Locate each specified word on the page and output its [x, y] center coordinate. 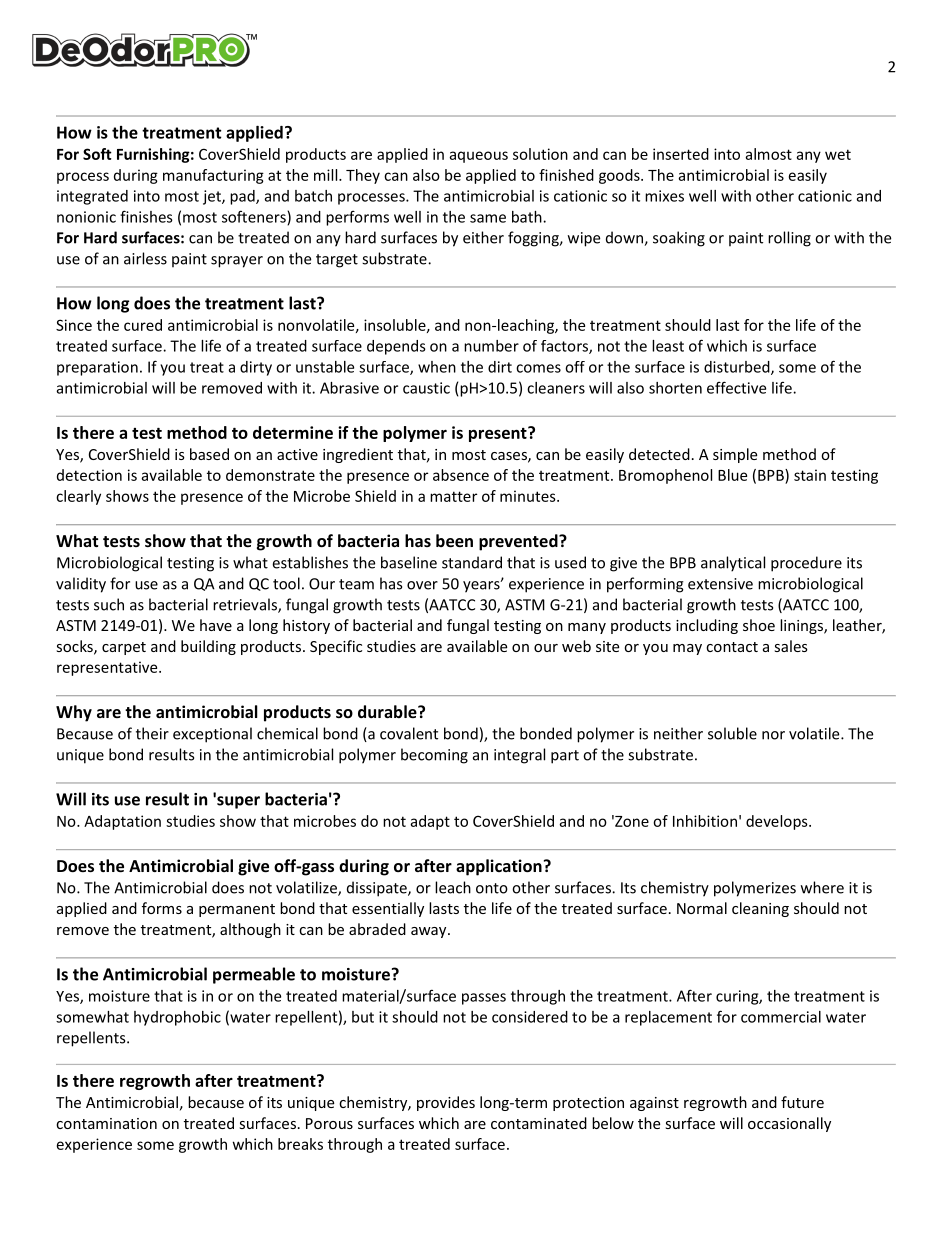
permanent [237, 910]
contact [732, 647]
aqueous [478, 157]
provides [446, 1103]
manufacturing [213, 176]
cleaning [760, 909]
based [209, 454]
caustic [426, 388]
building [208, 647]
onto [492, 888]
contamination [106, 1123]
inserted [681, 154]
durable [388, 711]
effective [736, 387]
